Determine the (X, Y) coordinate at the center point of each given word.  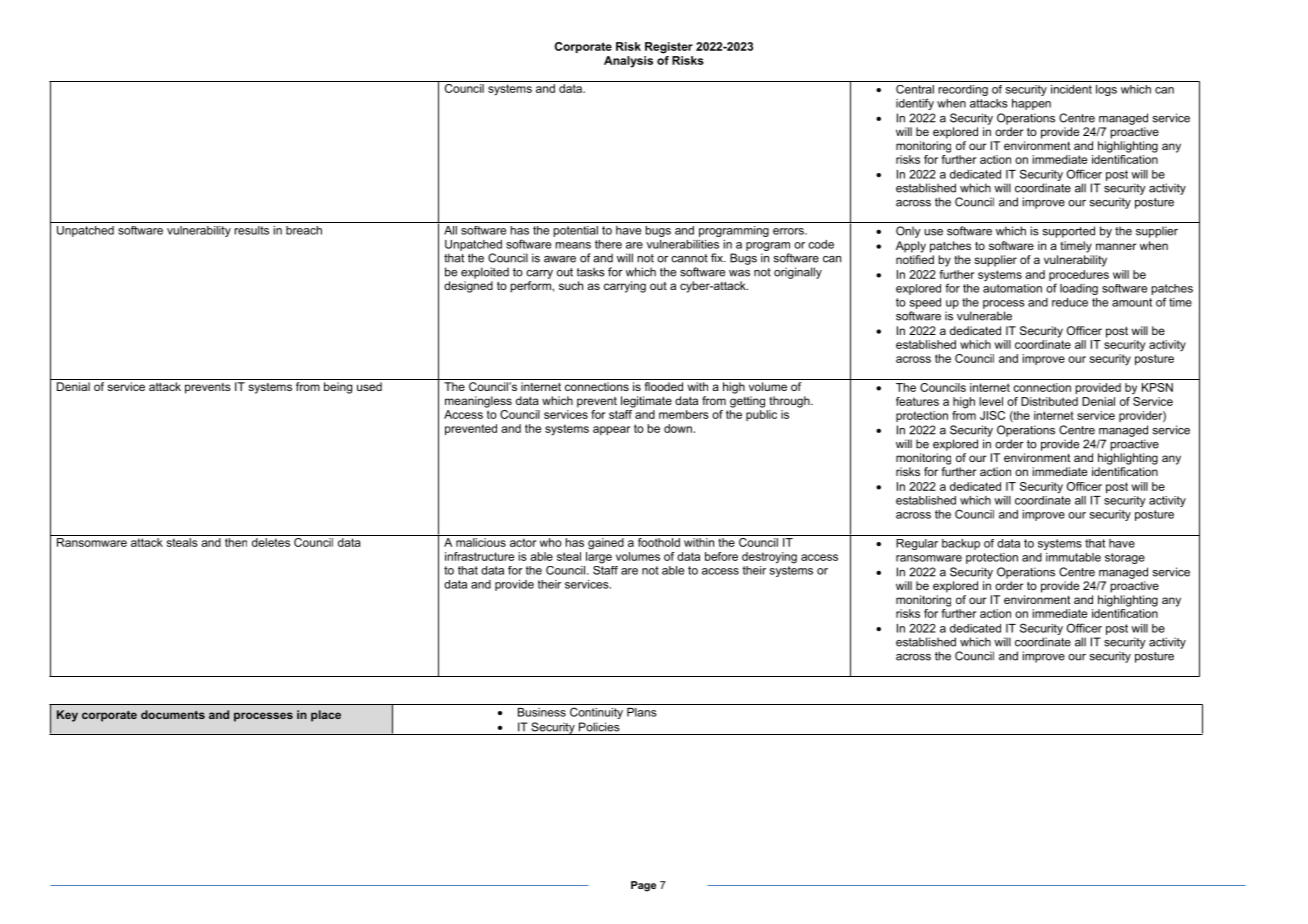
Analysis (628, 62)
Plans (642, 712)
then (236, 542)
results (251, 230)
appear (611, 430)
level (991, 401)
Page (643, 886)
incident (1071, 89)
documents (173, 714)
